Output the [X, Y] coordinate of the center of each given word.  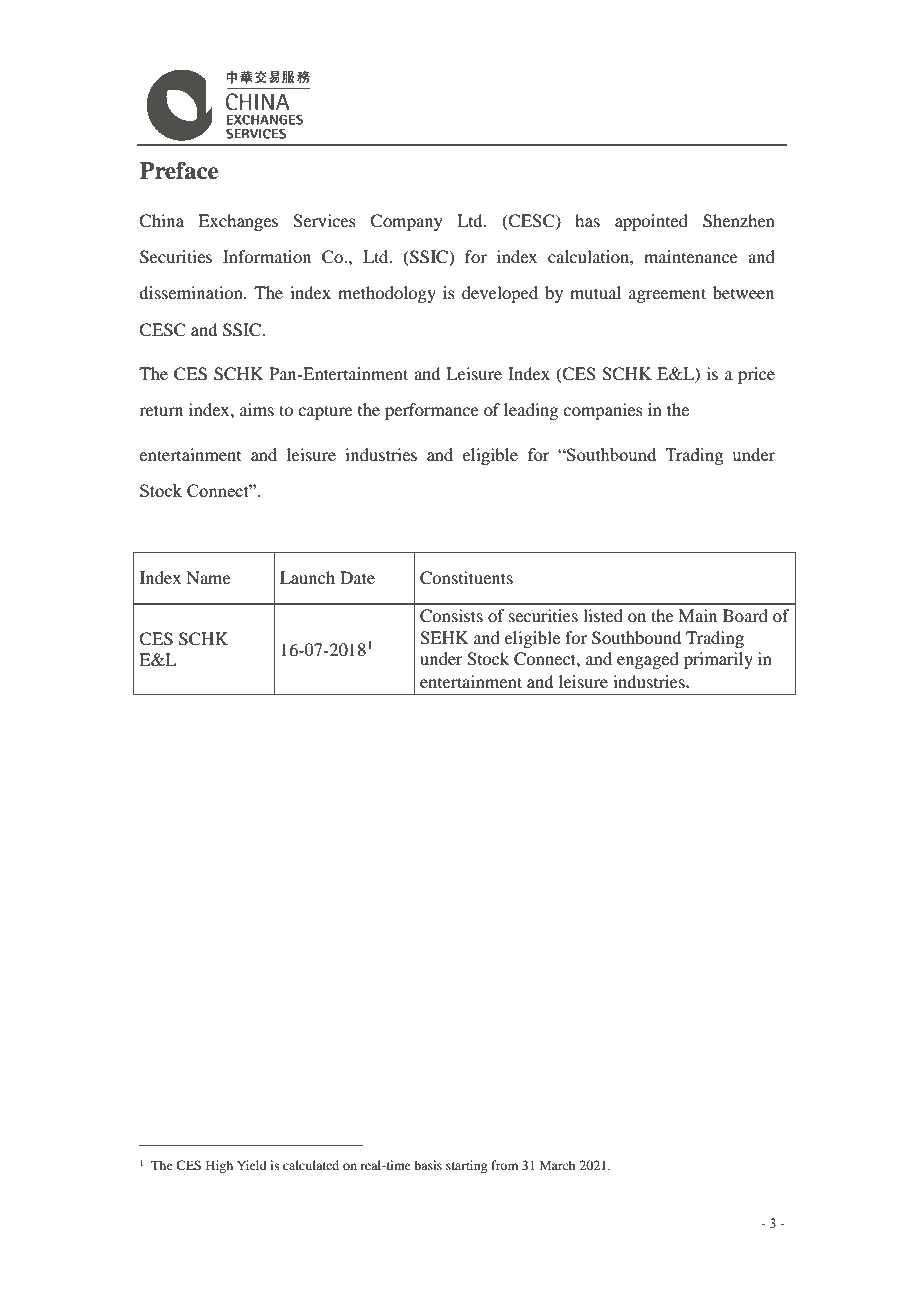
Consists [451, 616]
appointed [651, 222]
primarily [718, 660]
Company [406, 222]
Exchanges [238, 222]
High [219, 1166]
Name [208, 577]
